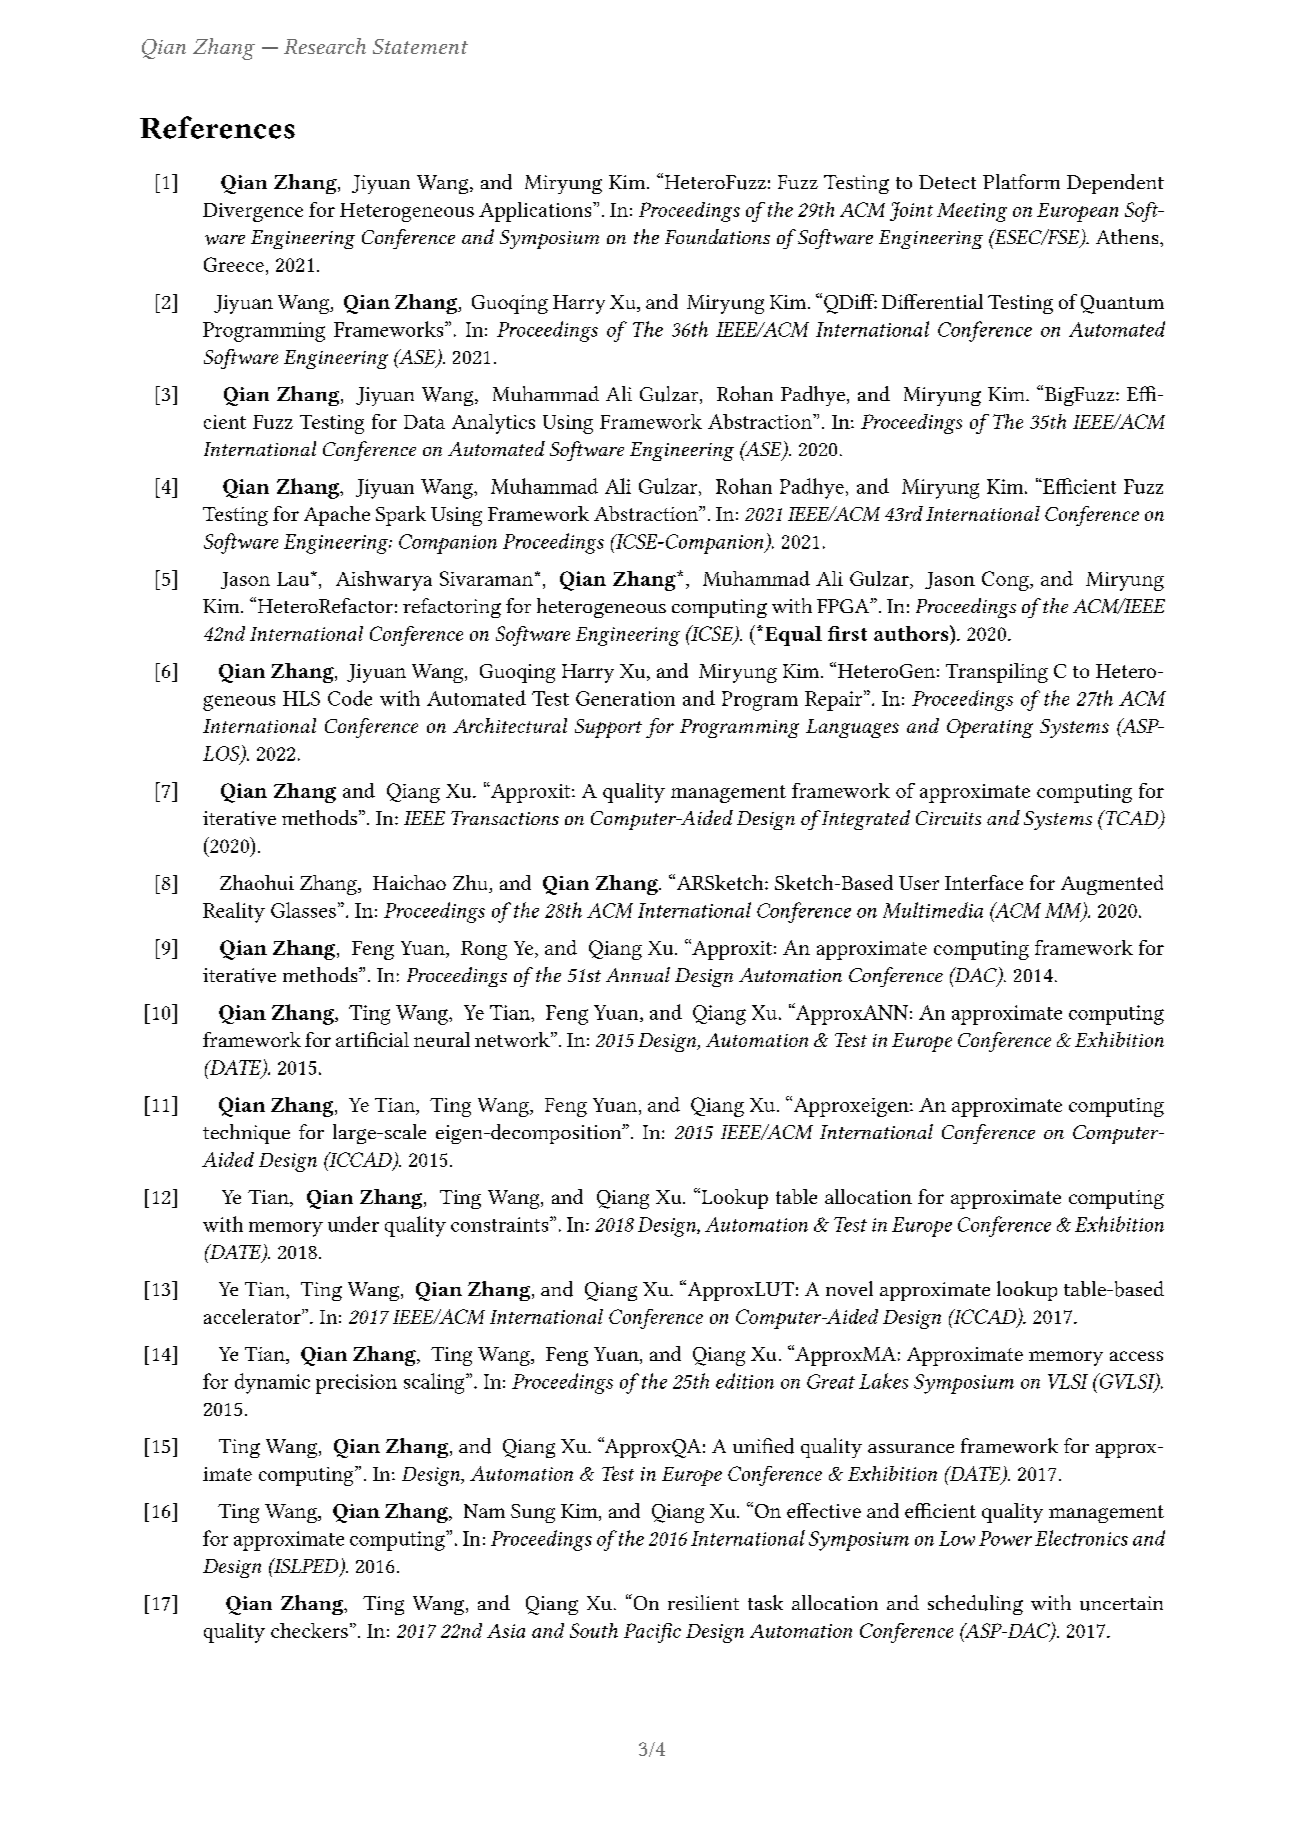 The height and width of the page is (1843, 1303). Describe the element at coordinates (424, 422) in the page. I see `Data` at that location.
